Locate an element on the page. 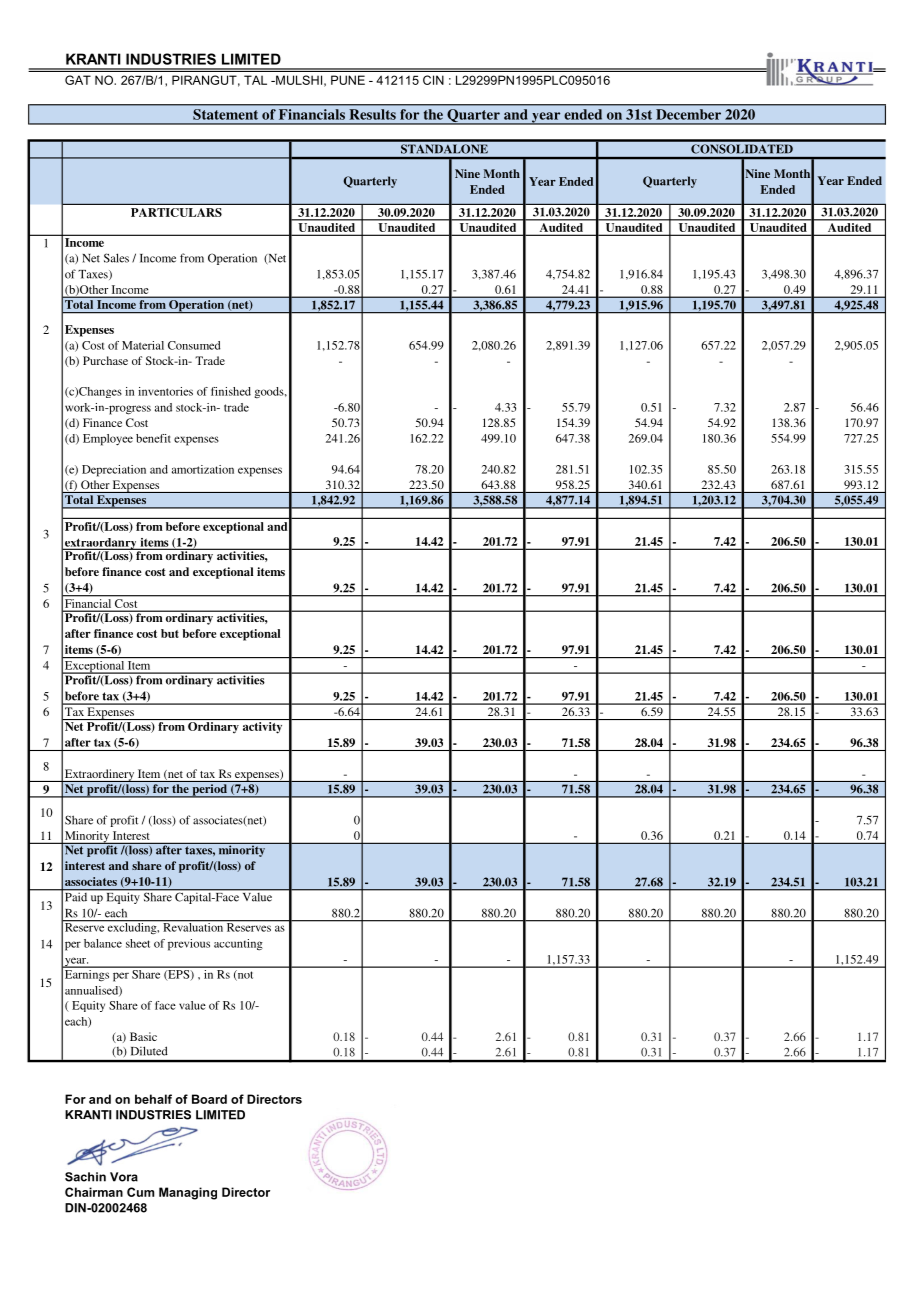 Image resolution: width=924 pixels, height=1308 pixels. benefit is located at coordinates (153, 438).
